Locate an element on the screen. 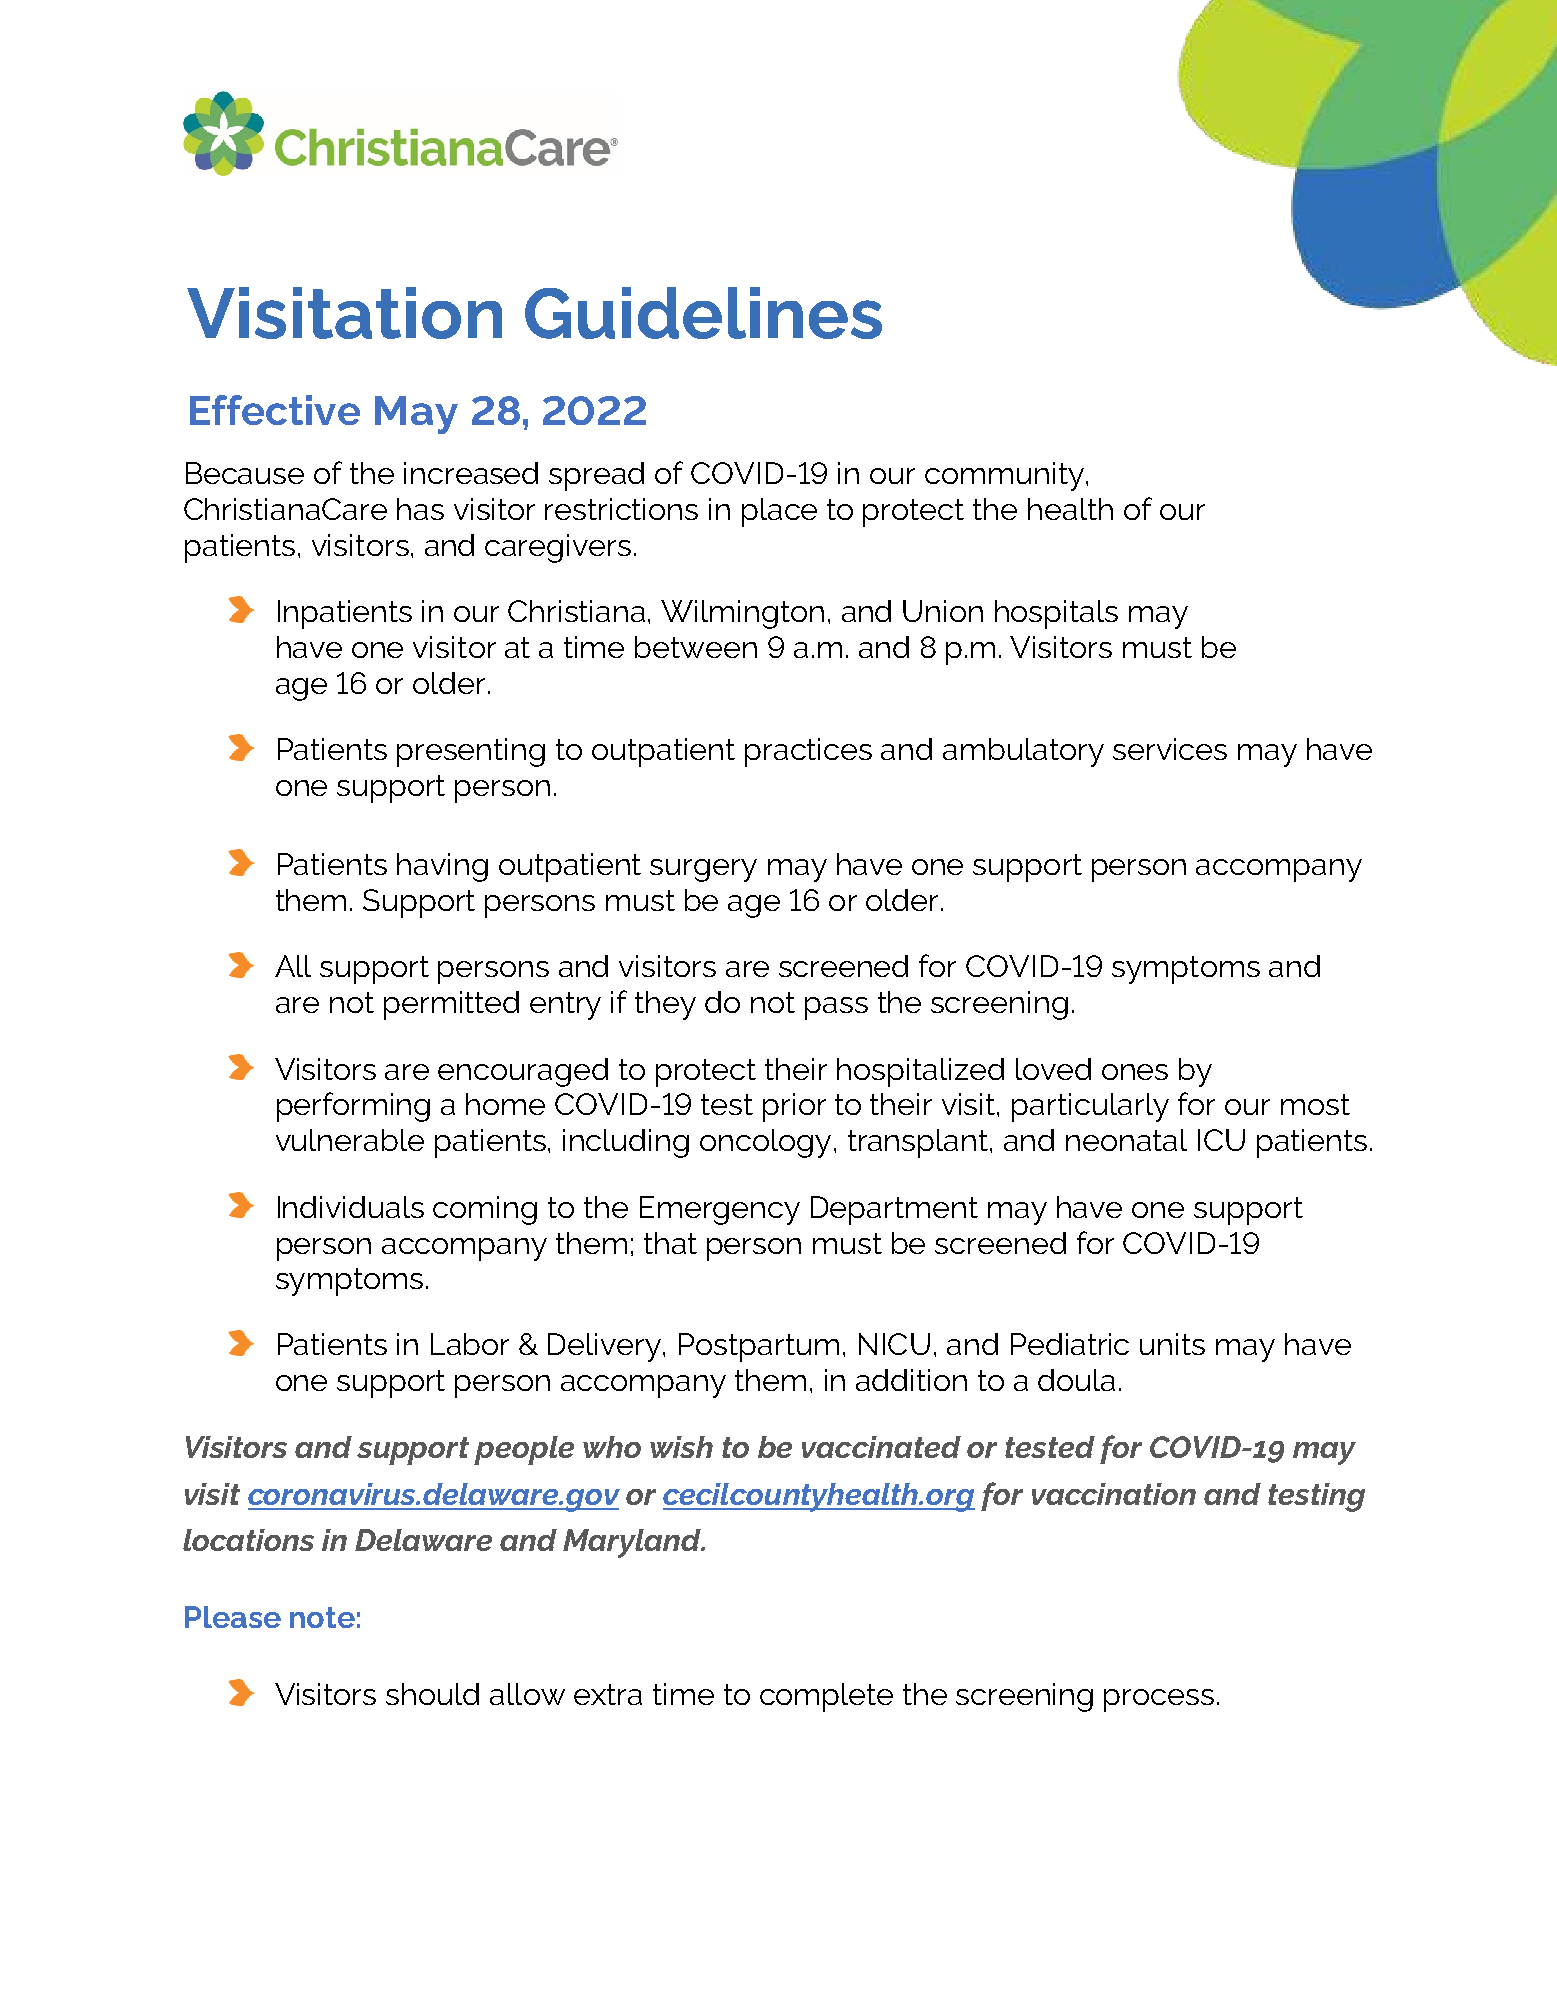  note is located at coordinates (322, 1617).
